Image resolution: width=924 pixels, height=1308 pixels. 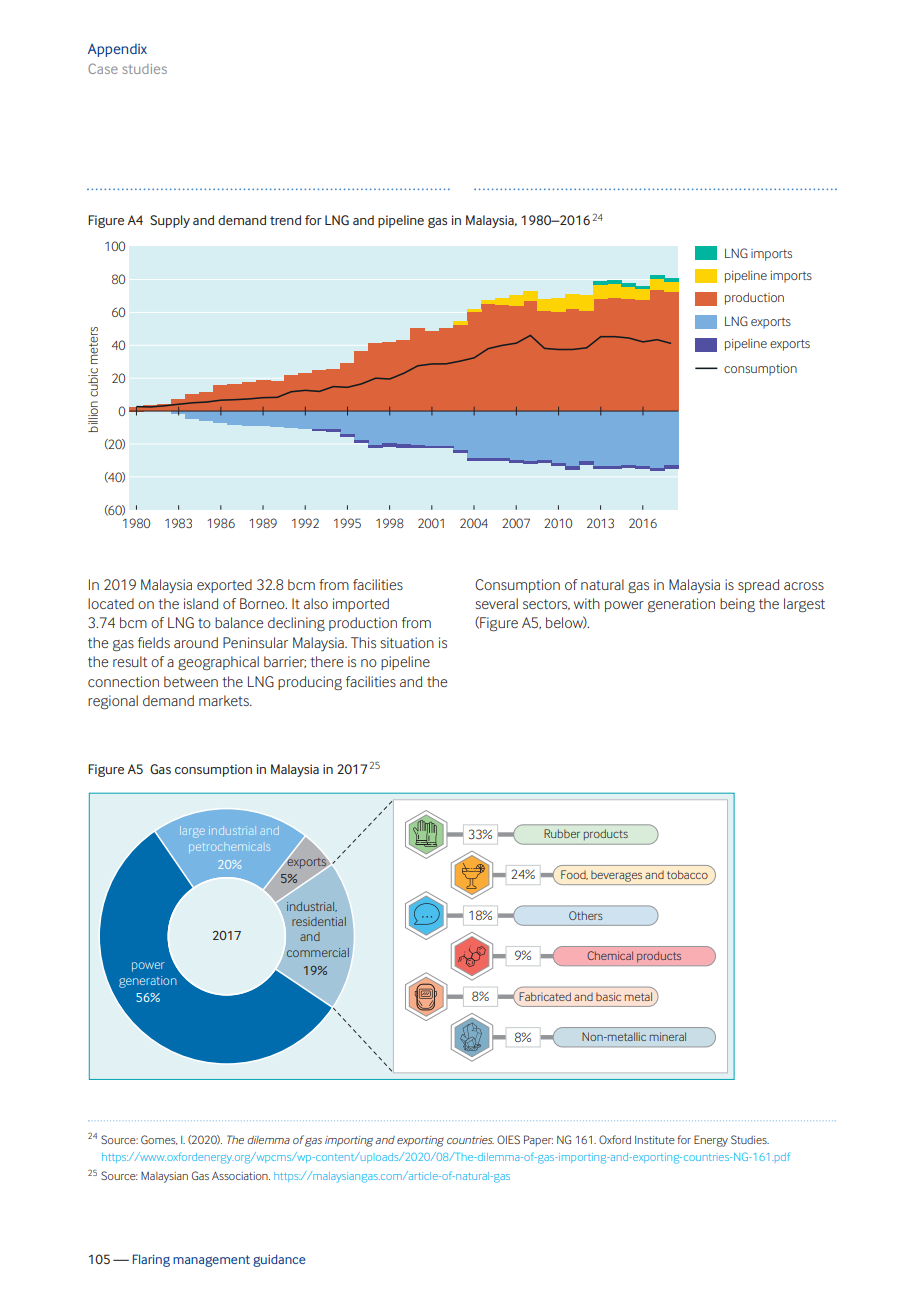 I want to click on Paper, so click(x=538, y=1140).
